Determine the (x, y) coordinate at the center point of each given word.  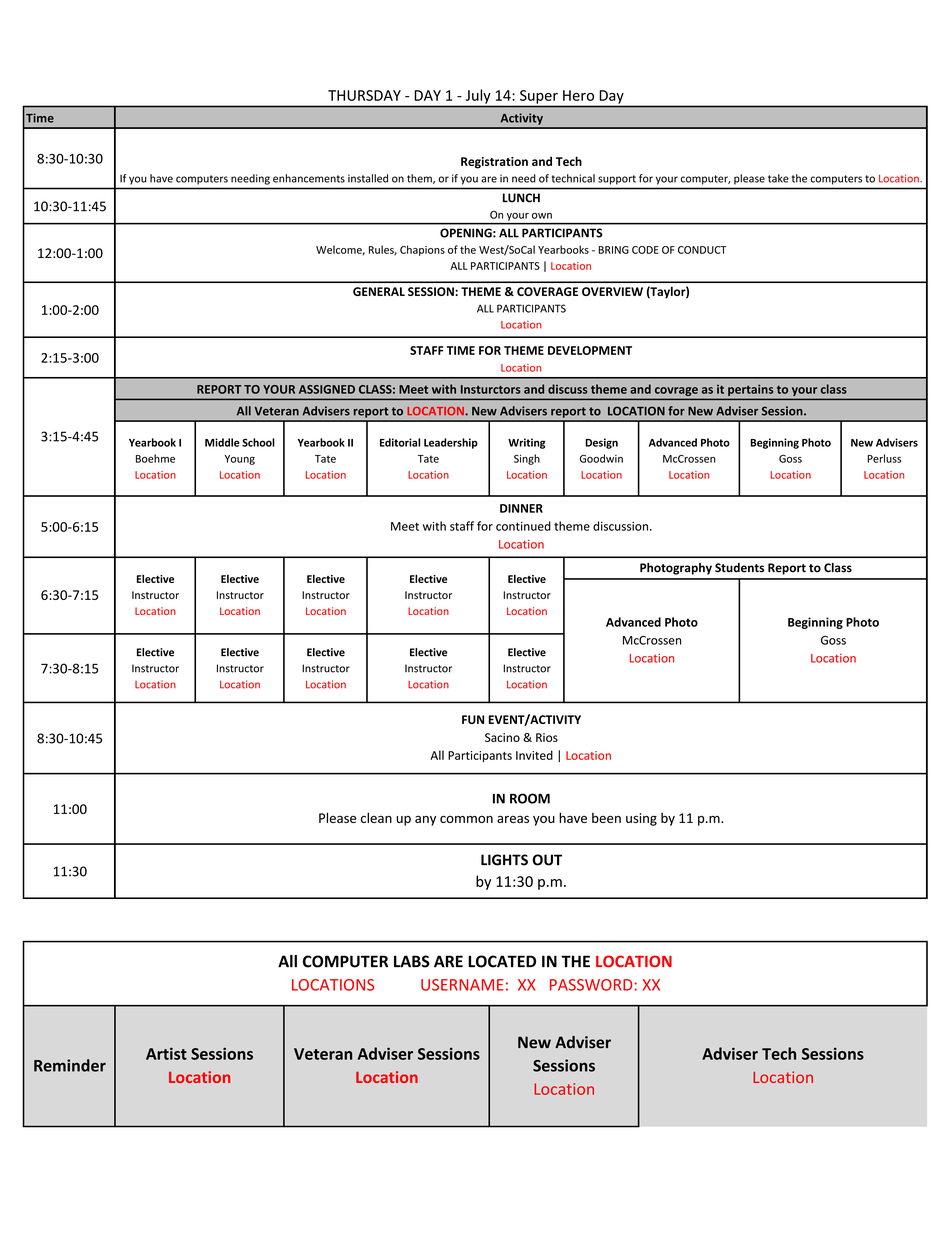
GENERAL (379, 291)
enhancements (309, 178)
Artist (166, 1053)
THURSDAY (364, 95)
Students (739, 568)
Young (240, 460)
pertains (750, 390)
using (641, 819)
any (425, 820)
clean (376, 817)
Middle (222, 442)
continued (523, 526)
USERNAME (462, 985)
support (617, 180)
